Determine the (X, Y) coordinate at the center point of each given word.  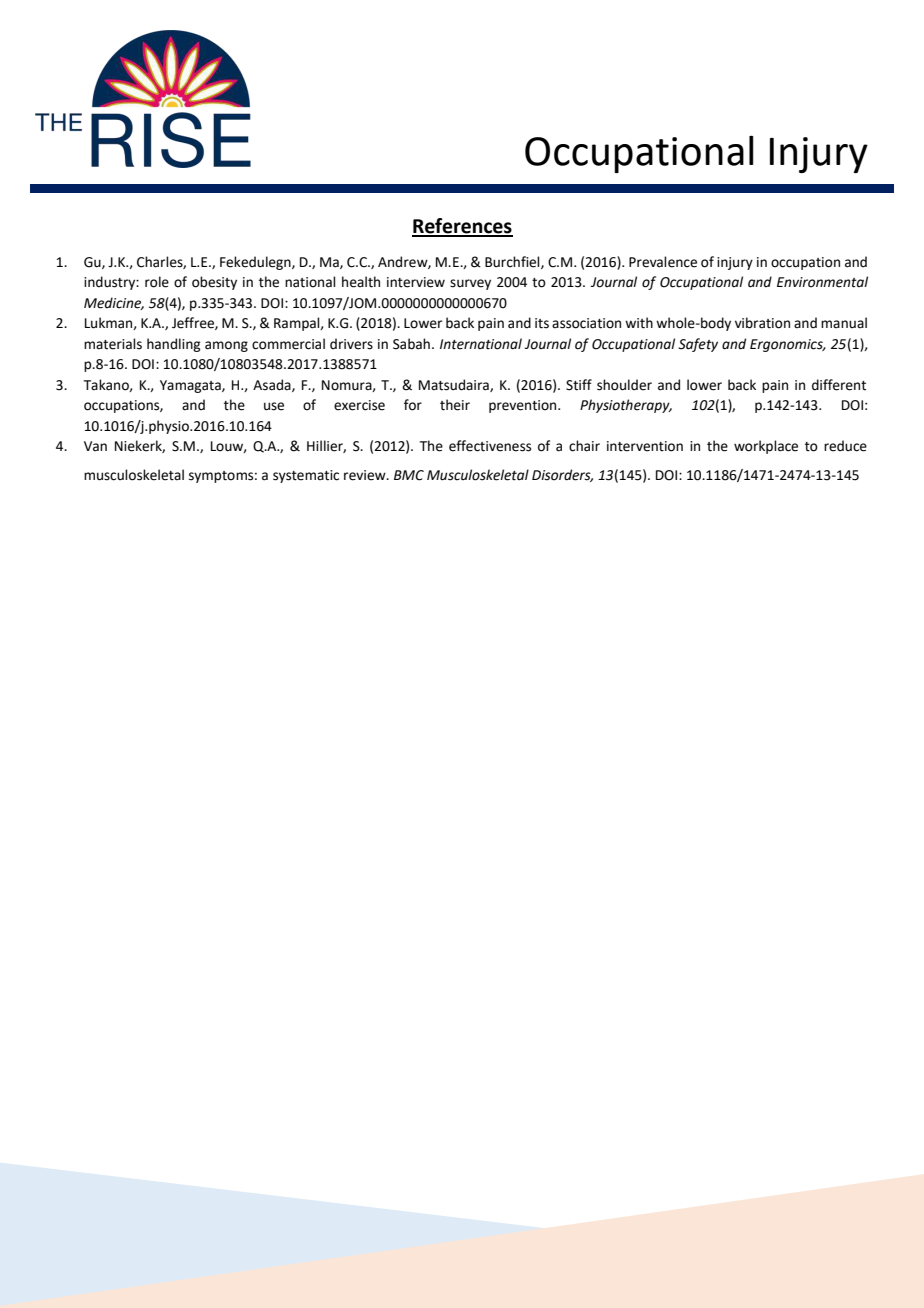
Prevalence (663, 262)
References (462, 227)
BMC (409, 475)
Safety (698, 345)
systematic (306, 476)
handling (173, 345)
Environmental (822, 282)
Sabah (411, 344)
